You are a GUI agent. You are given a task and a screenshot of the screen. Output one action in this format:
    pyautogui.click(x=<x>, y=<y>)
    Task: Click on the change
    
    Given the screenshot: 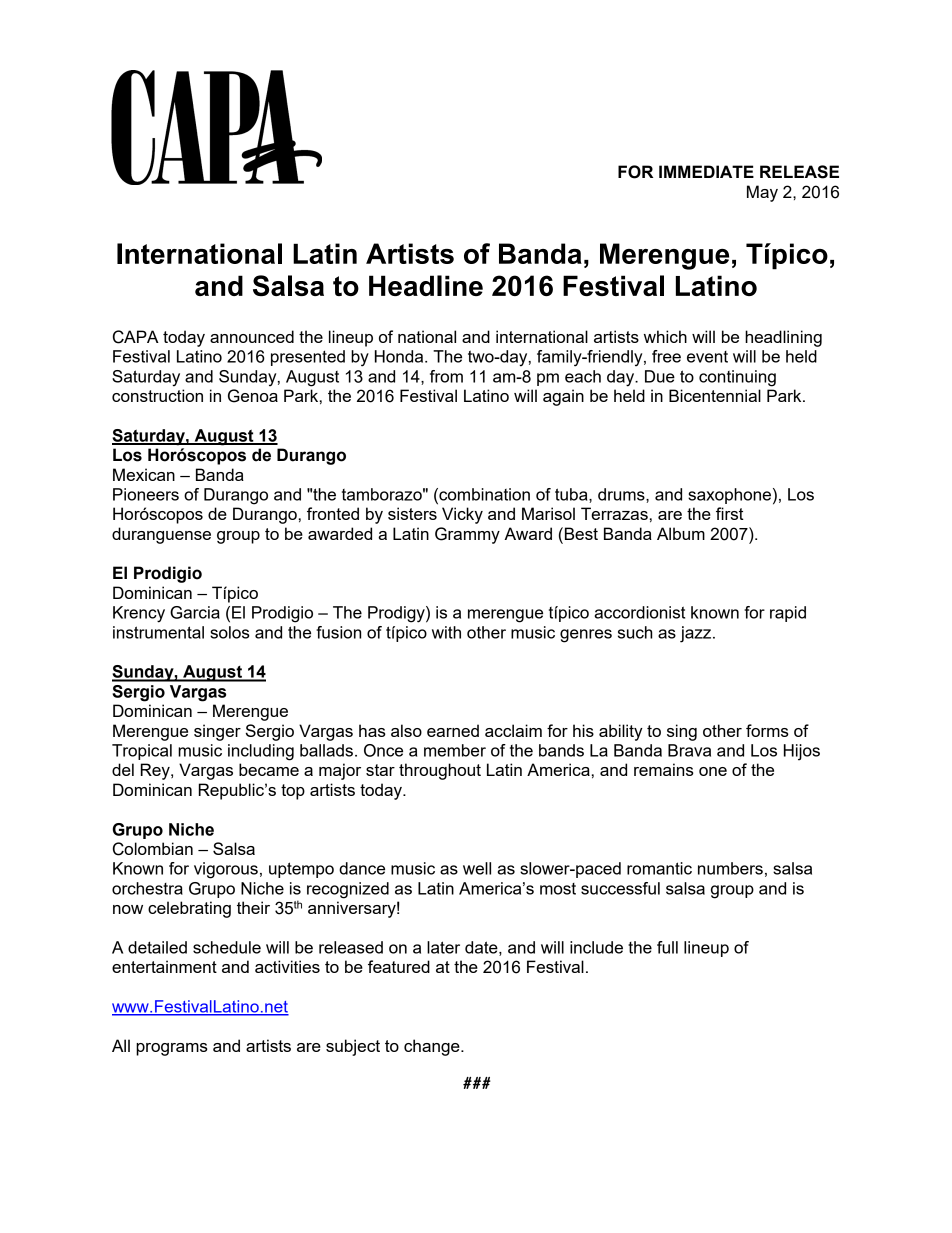 What is the action you would take?
    pyautogui.click(x=433, y=1047)
